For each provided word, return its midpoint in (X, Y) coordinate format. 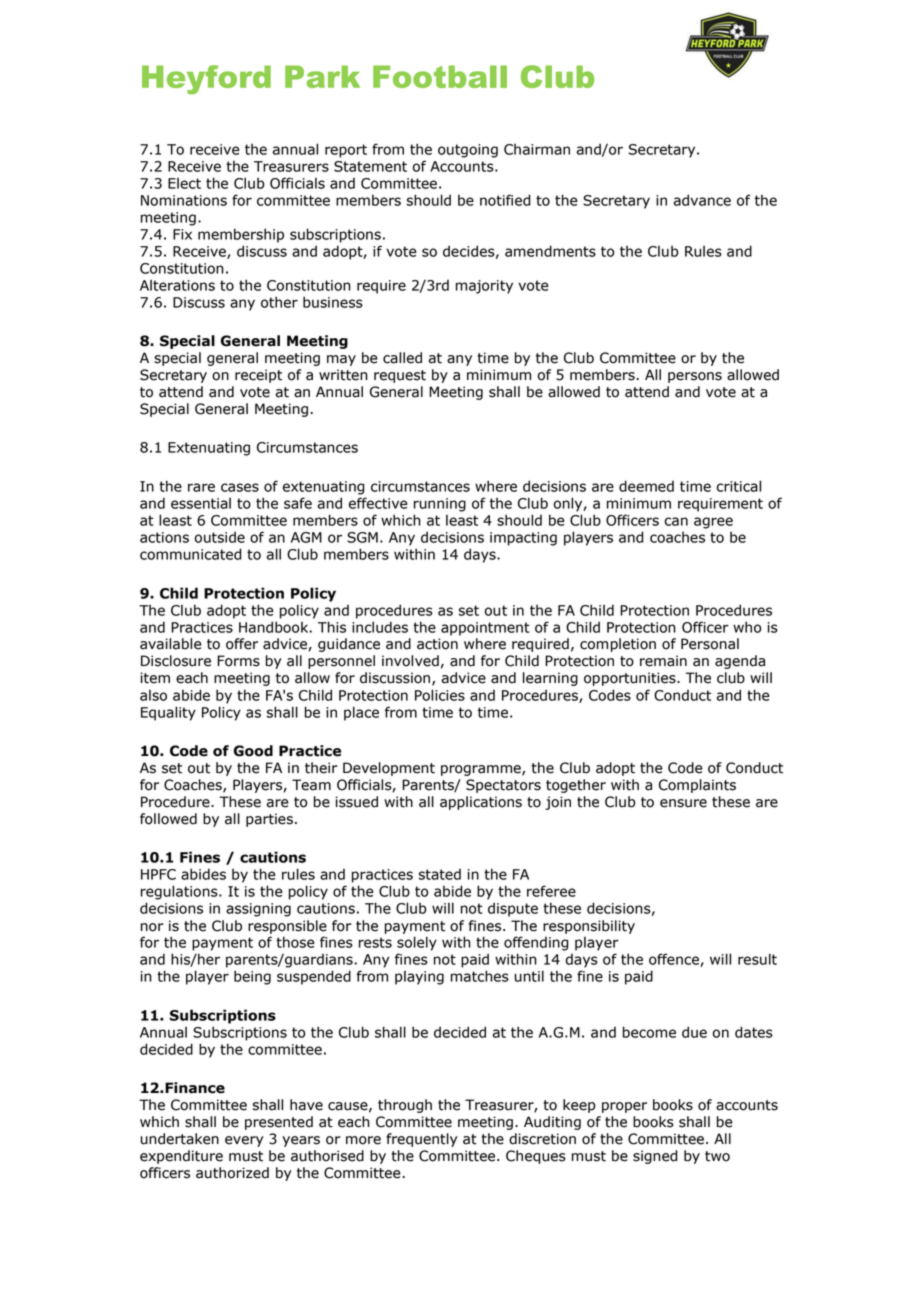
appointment (485, 629)
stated (440, 874)
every (244, 1141)
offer (242, 644)
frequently (421, 1140)
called (402, 358)
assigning (258, 910)
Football (440, 76)
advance (702, 200)
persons (695, 377)
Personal (710, 644)
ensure (683, 803)
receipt (258, 376)
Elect (184, 183)
